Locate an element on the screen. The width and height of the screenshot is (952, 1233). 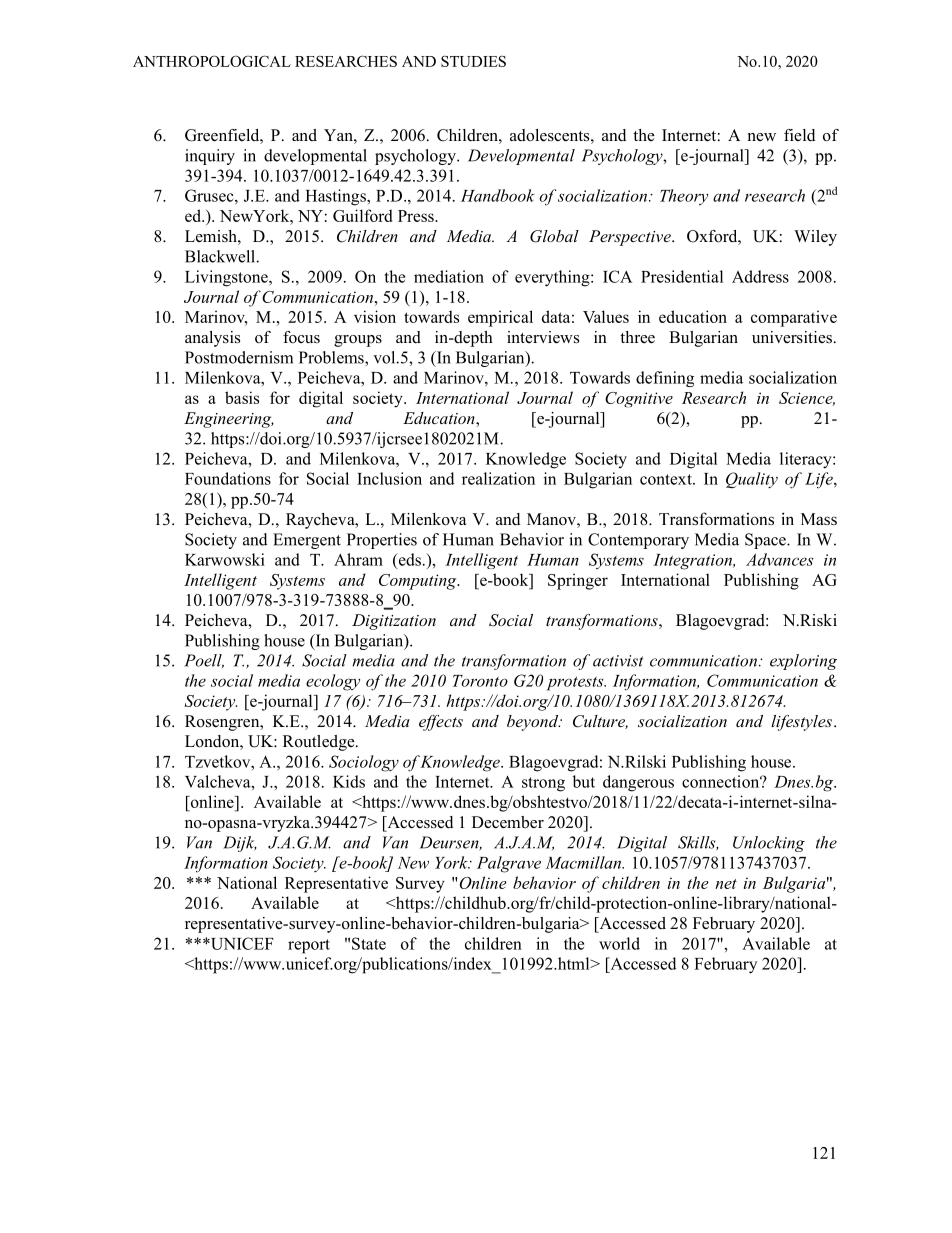
report is located at coordinates (309, 946).
